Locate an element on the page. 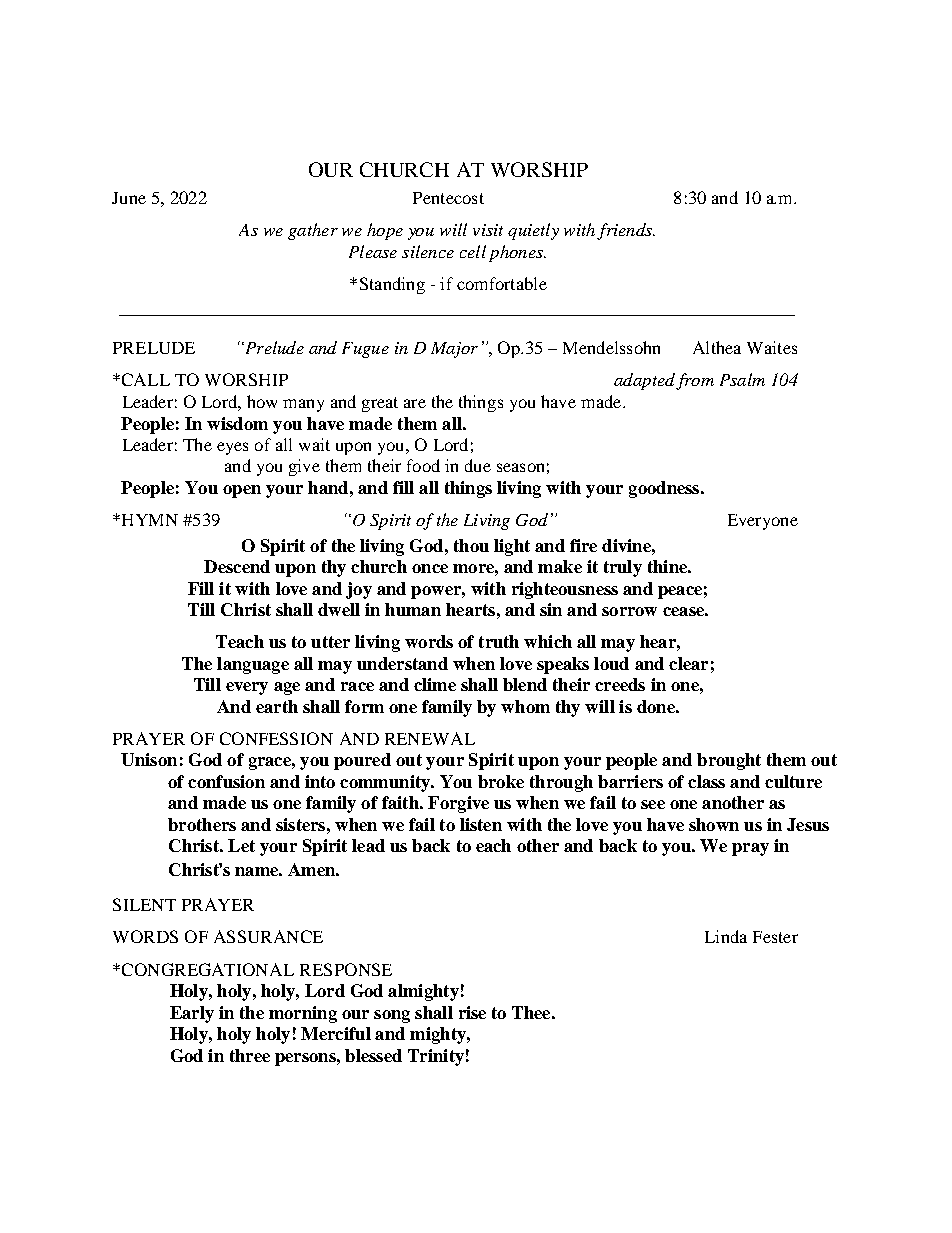 This image has height=1233, width=952. quietly is located at coordinates (533, 231).
